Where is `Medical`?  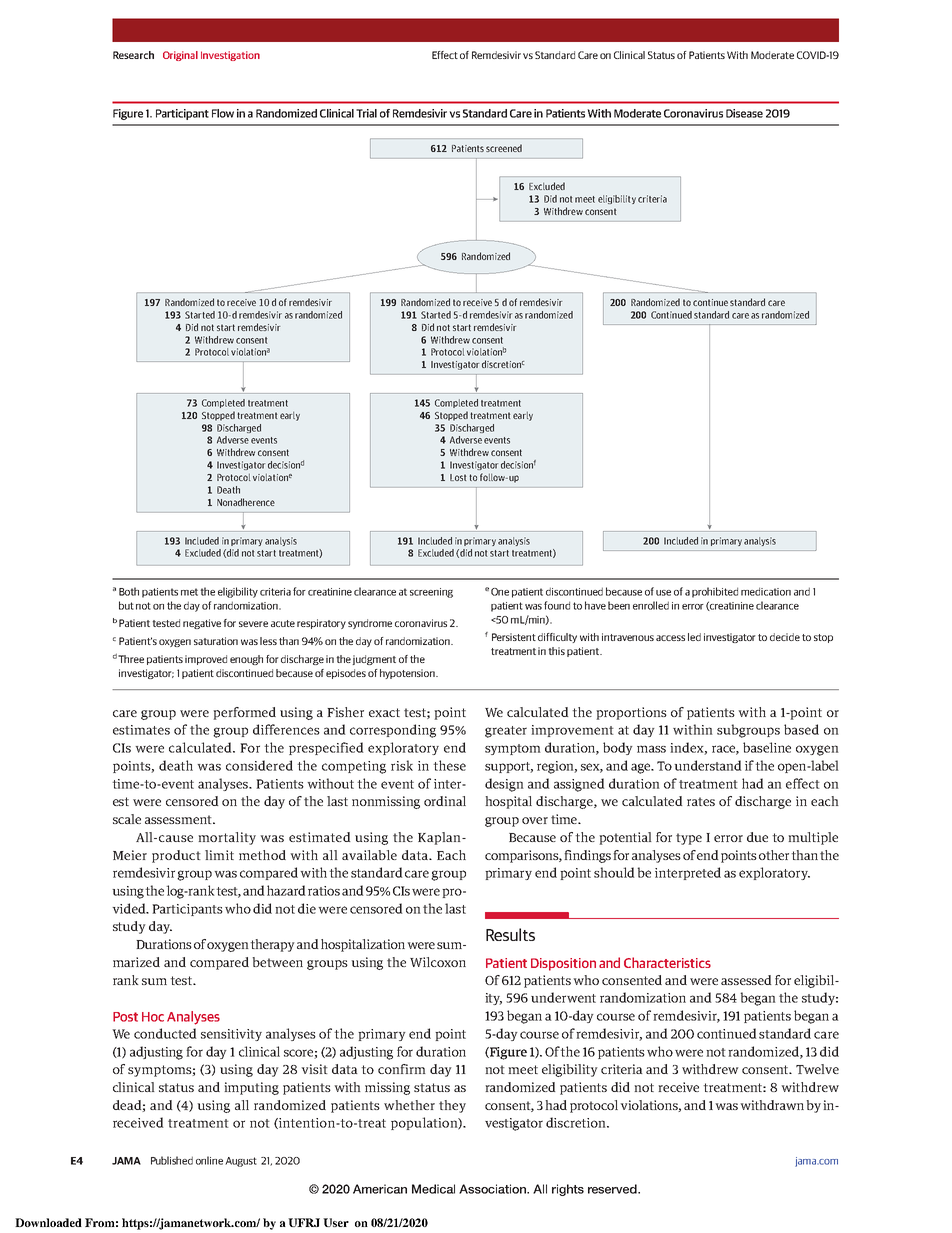 Medical is located at coordinates (433, 1189).
